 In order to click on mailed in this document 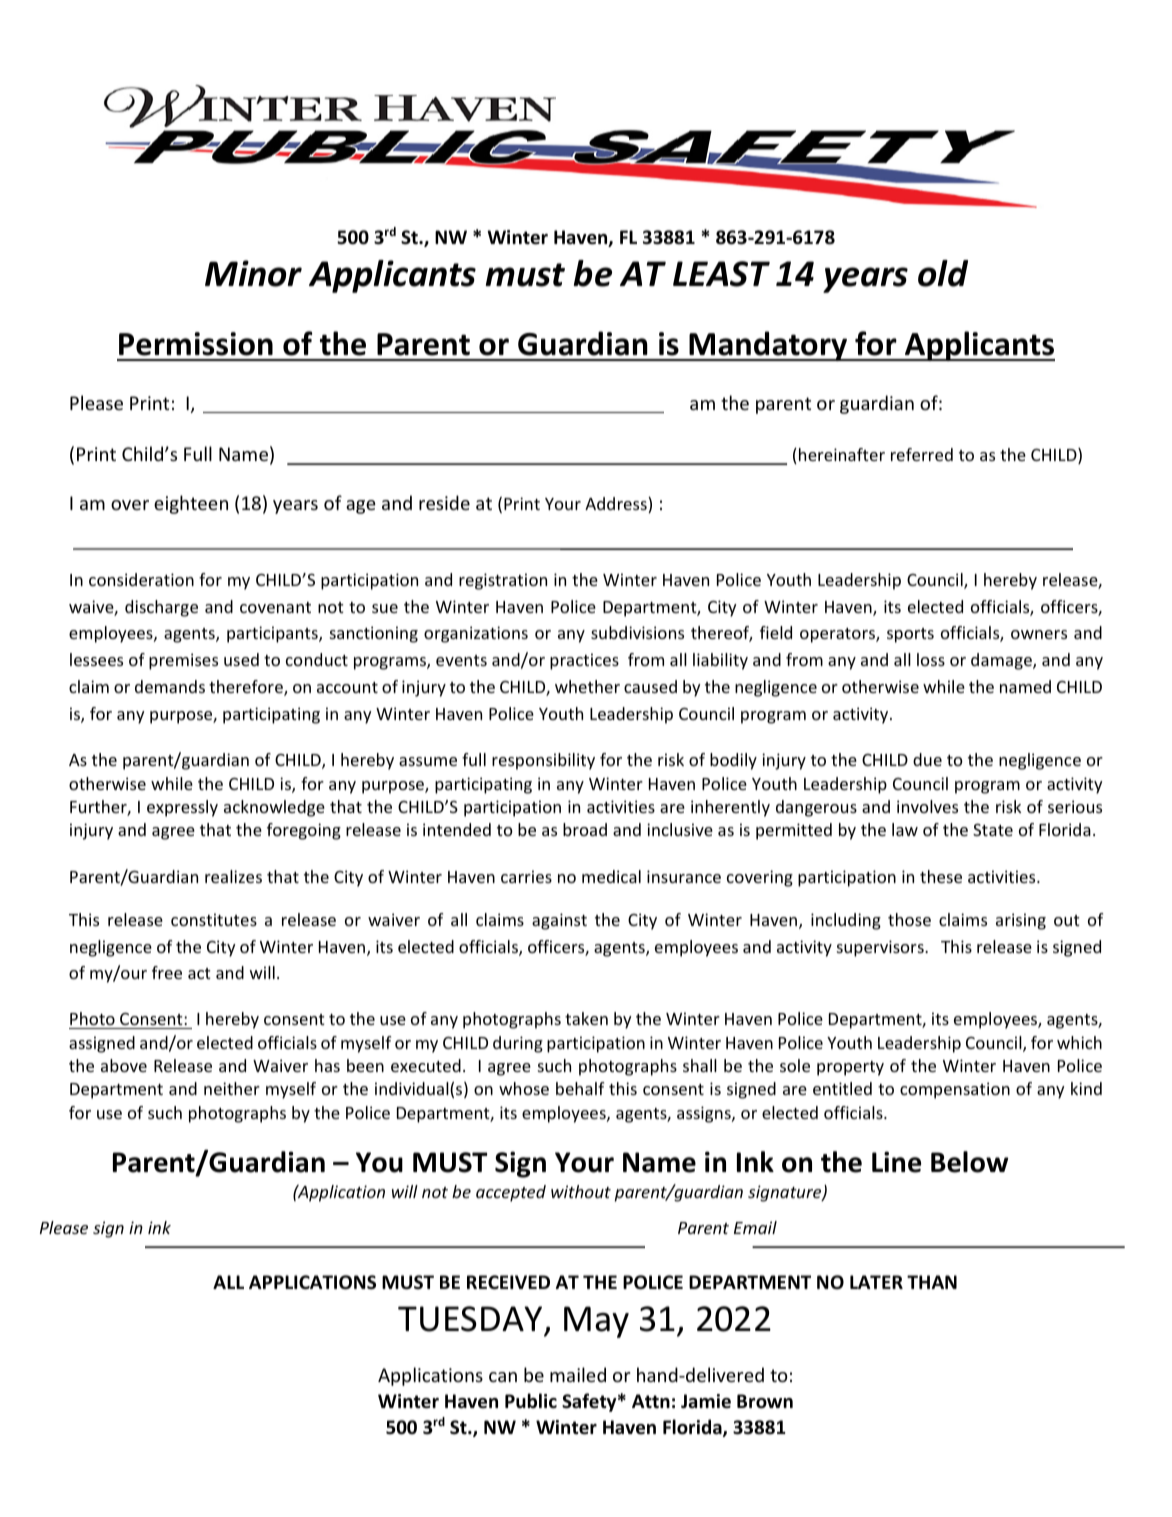, I will do `click(578, 1374)`.
